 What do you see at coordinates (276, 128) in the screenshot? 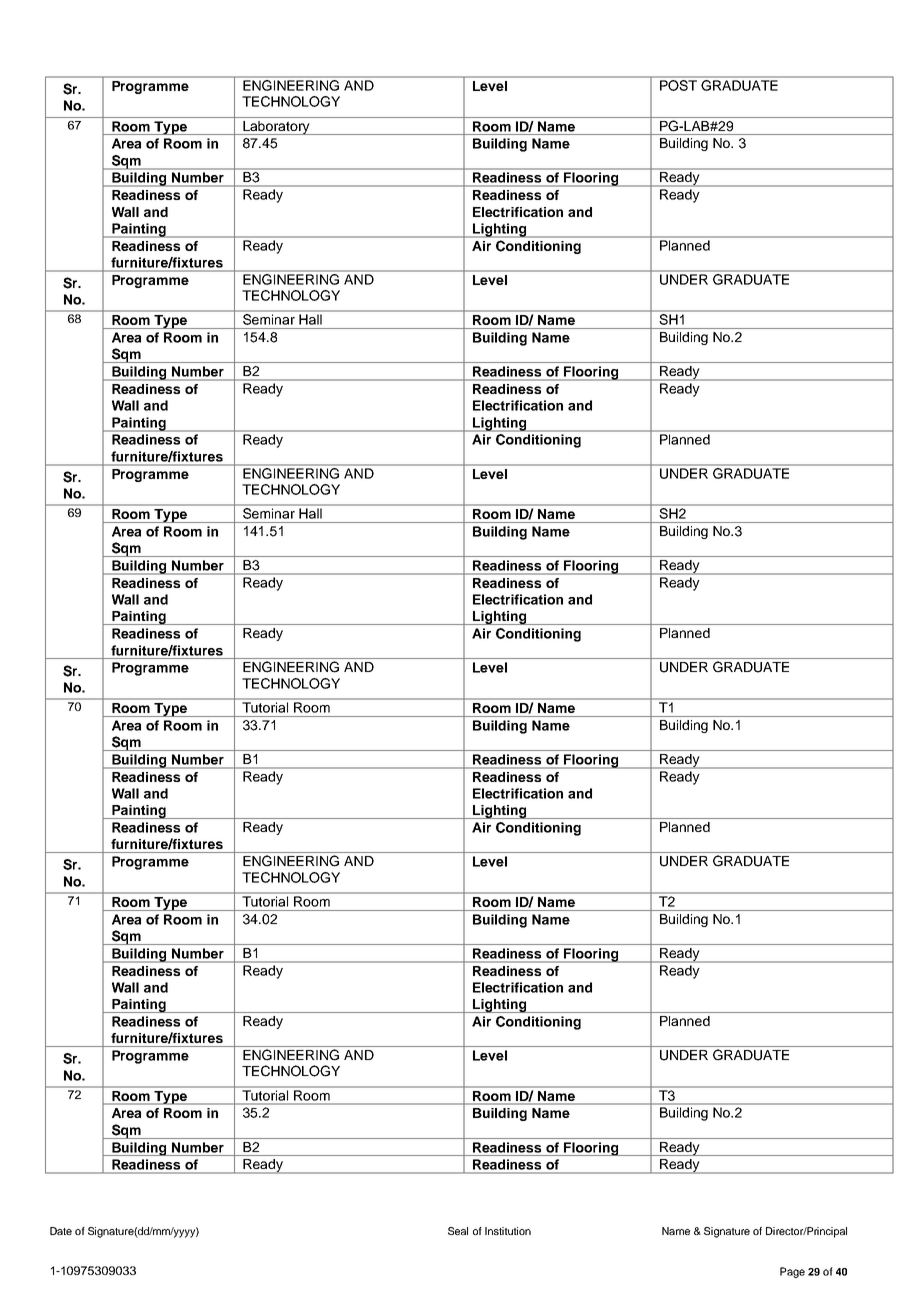
I see `Laboratory` at bounding box center [276, 128].
